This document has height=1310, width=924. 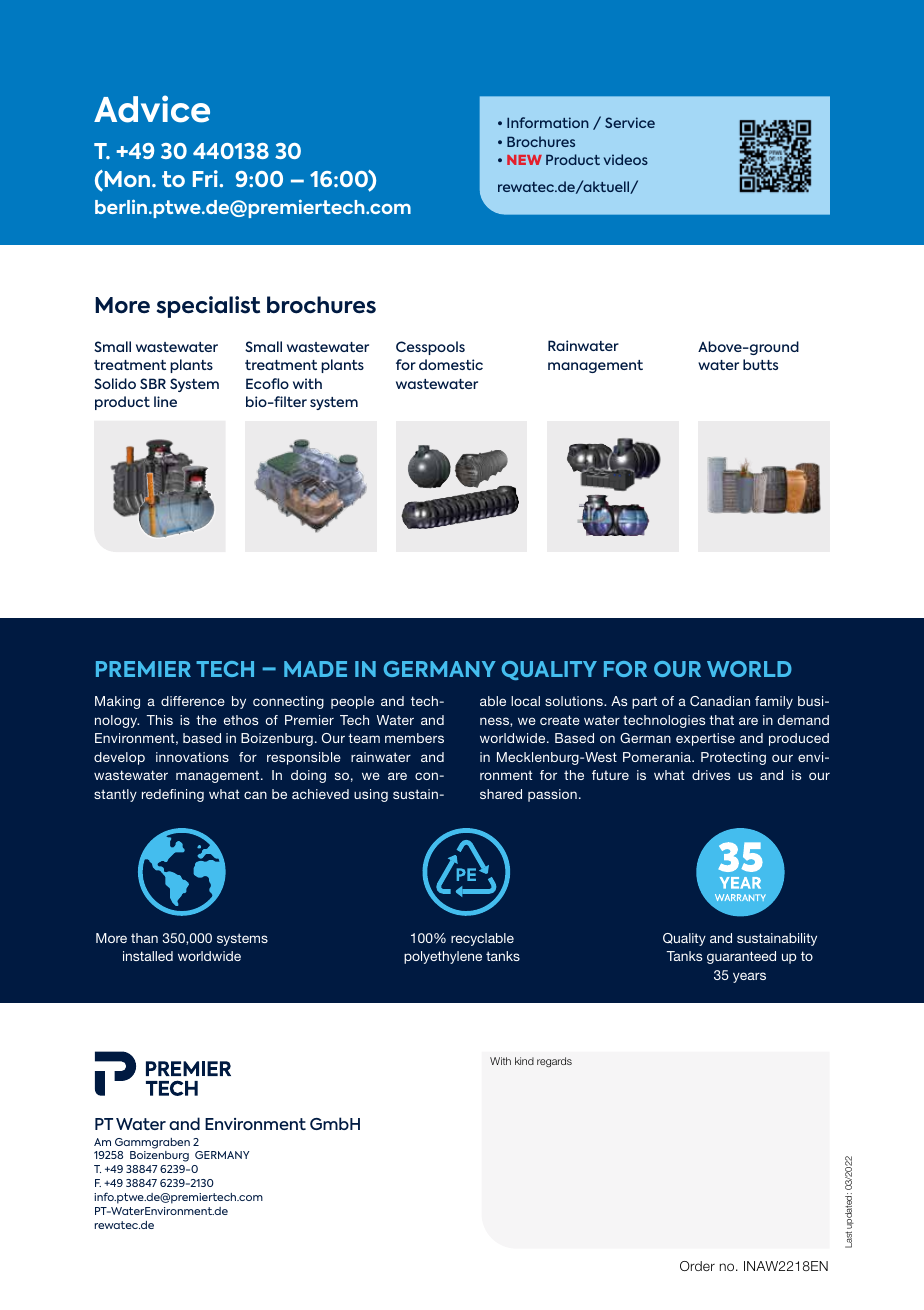 What do you see at coordinates (554, 1062) in the document?
I see `regards` at bounding box center [554, 1062].
